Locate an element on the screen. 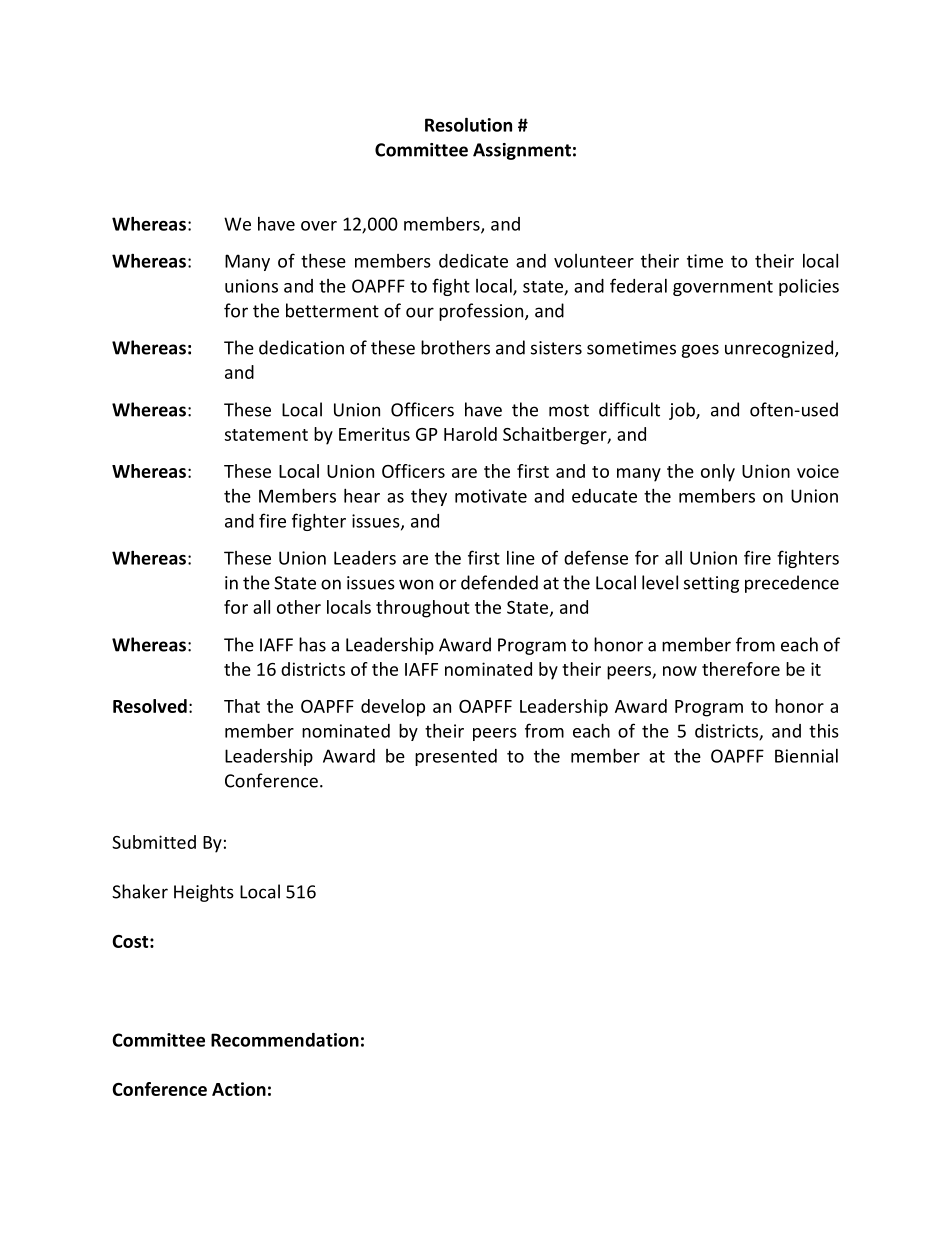 This screenshot has height=1233, width=952. Biennial is located at coordinates (806, 756).
